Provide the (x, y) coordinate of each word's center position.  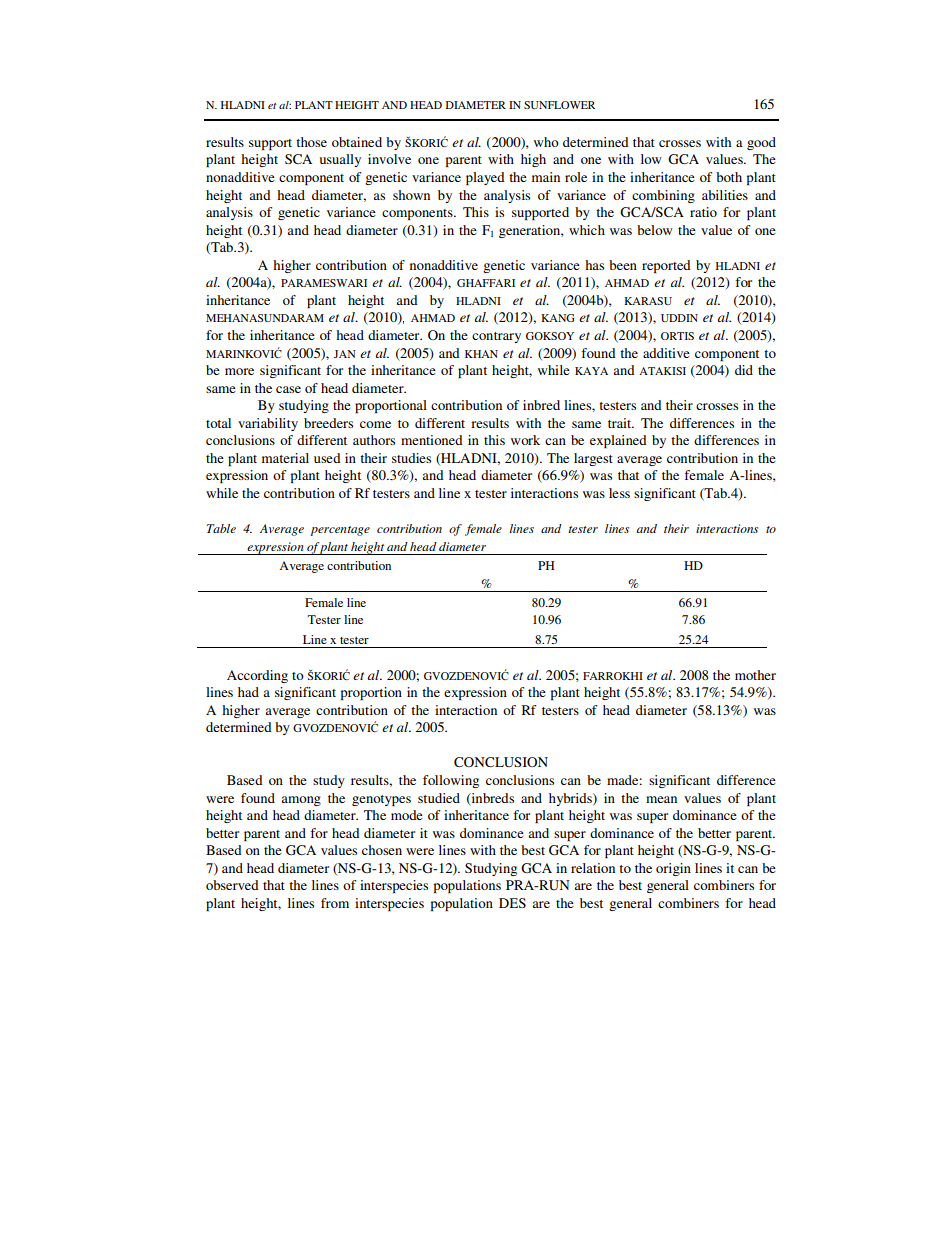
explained (618, 441)
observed (232, 885)
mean (661, 799)
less (619, 493)
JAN (345, 354)
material (285, 458)
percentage (340, 531)
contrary (496, 337)
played (485, 178)
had (248, 692)
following (451, 781)
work (525, 440)
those (311, 142)
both (729, 177)
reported (666, 266)
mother (755, 675)
